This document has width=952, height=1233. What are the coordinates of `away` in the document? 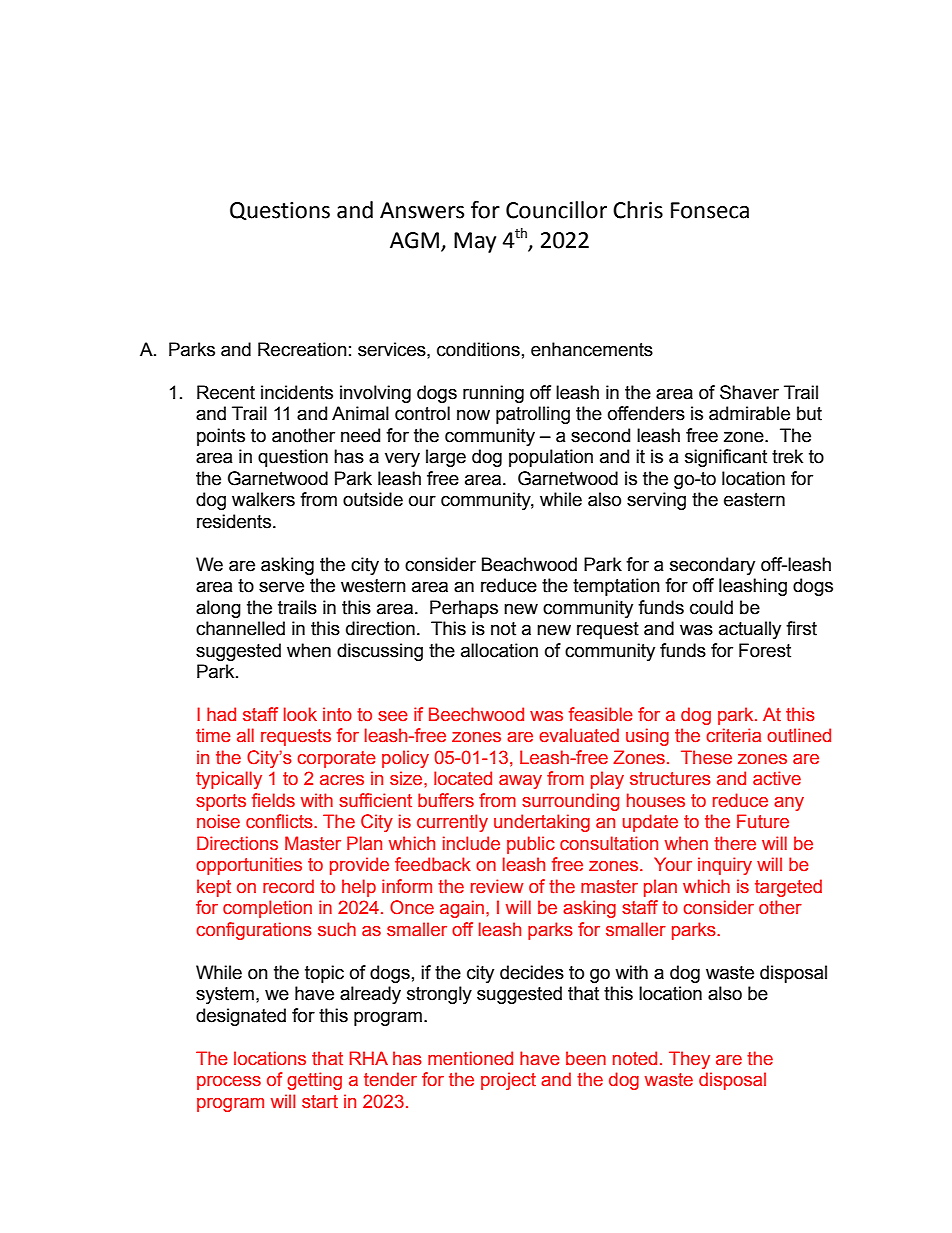 It's located at (520, 782).
